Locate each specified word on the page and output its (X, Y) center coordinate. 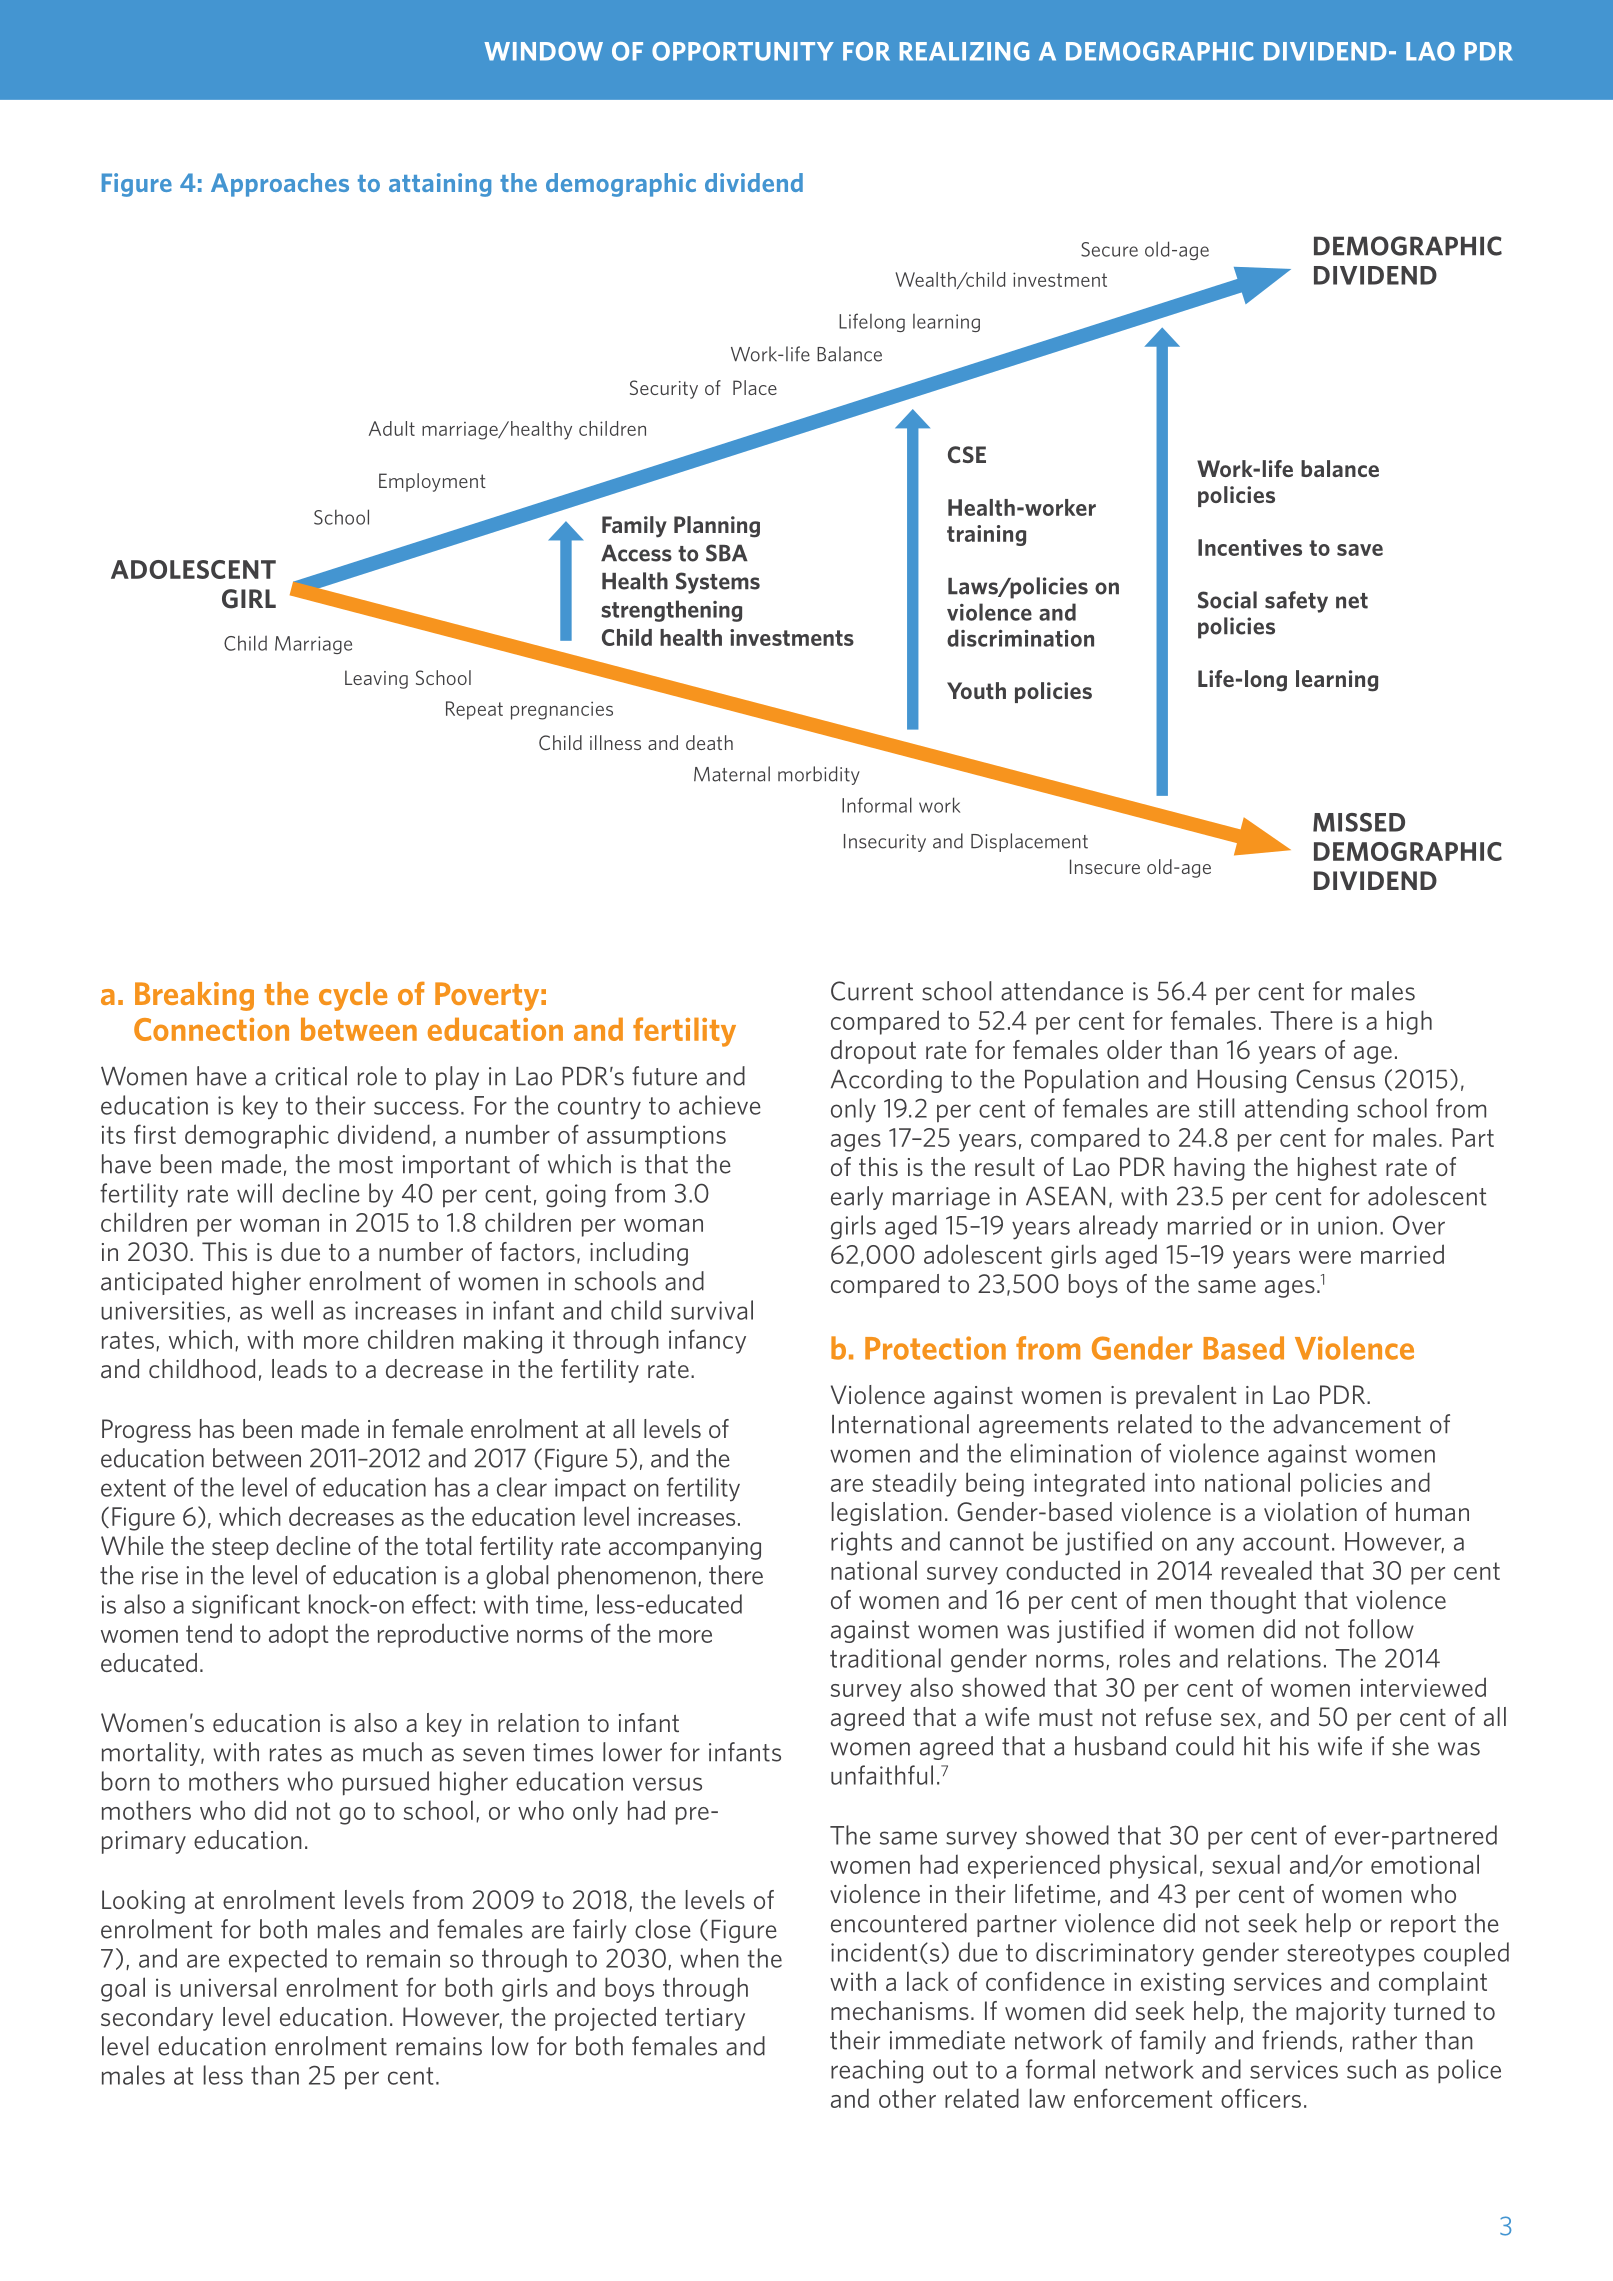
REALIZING (964, 51)
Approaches (280, 185)
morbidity (819, 775)
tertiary (705, 2019)
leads (299, 1368)
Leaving (376, 679)
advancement (1347, 1424)
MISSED (1359, 822)
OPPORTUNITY (743, 51)
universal (228, 1987)
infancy (707, 1341)
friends (1299, 2040)
